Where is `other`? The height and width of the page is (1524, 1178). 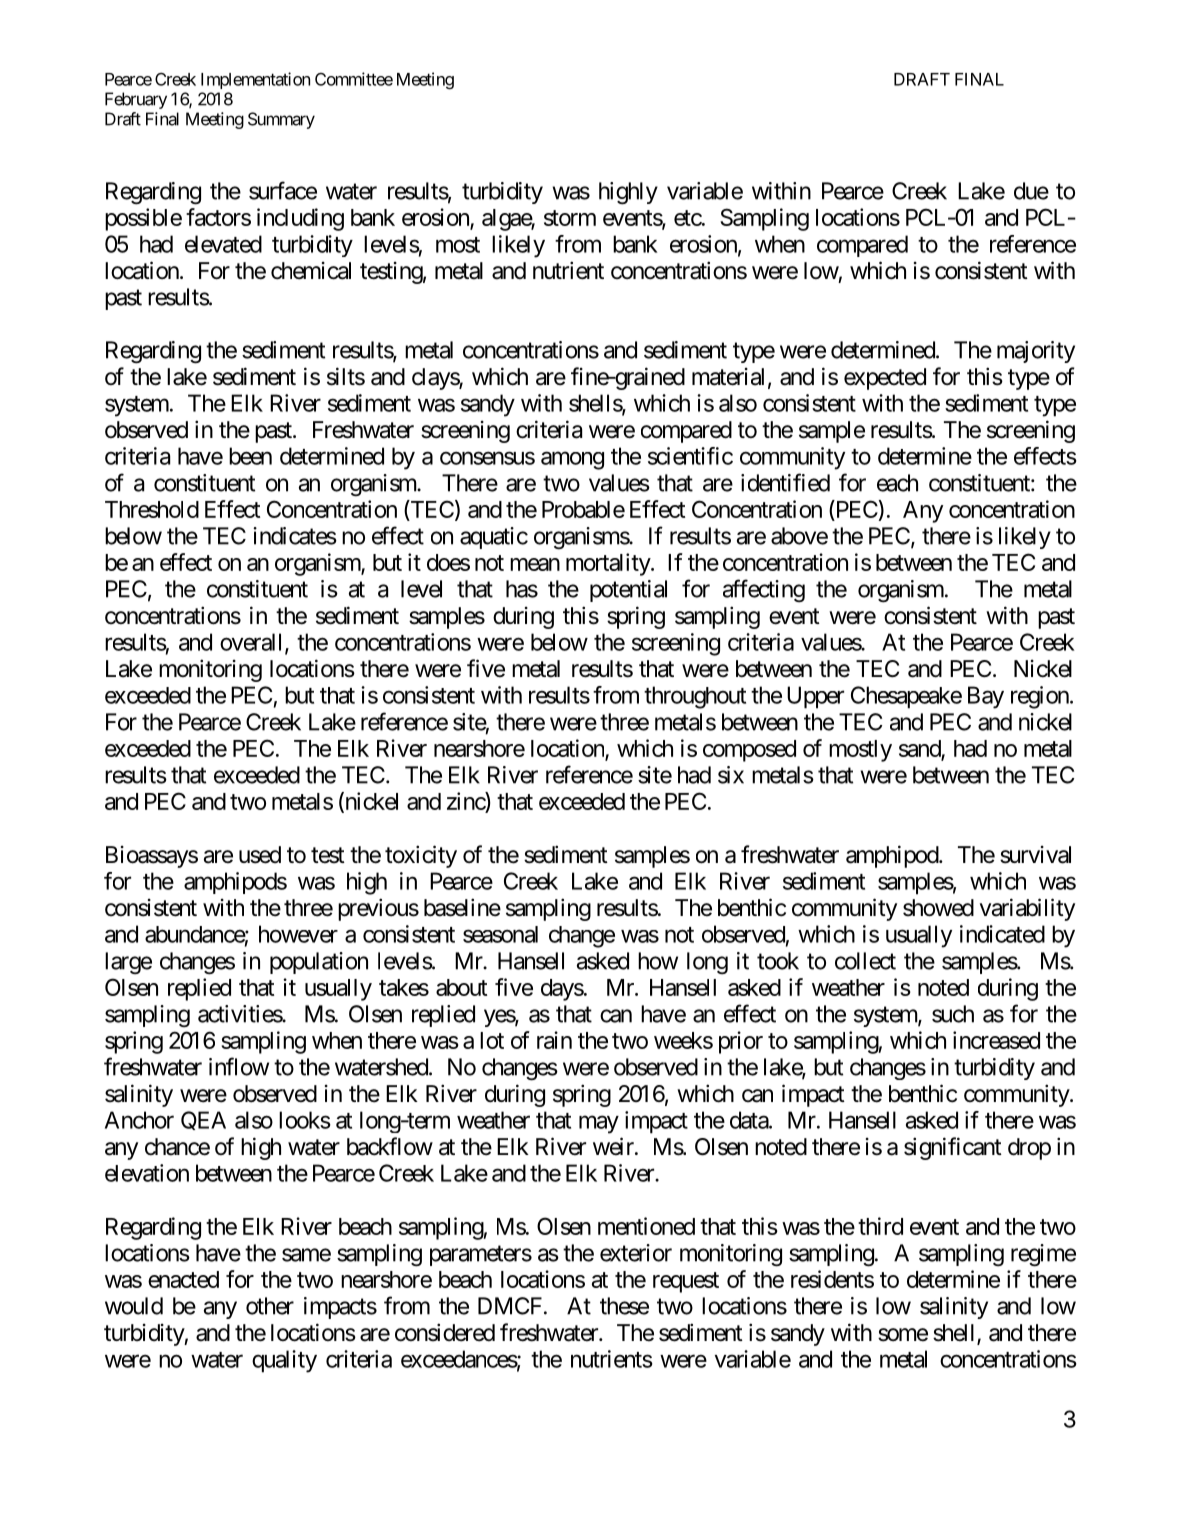 other is located at coordinates (270, 1306).
